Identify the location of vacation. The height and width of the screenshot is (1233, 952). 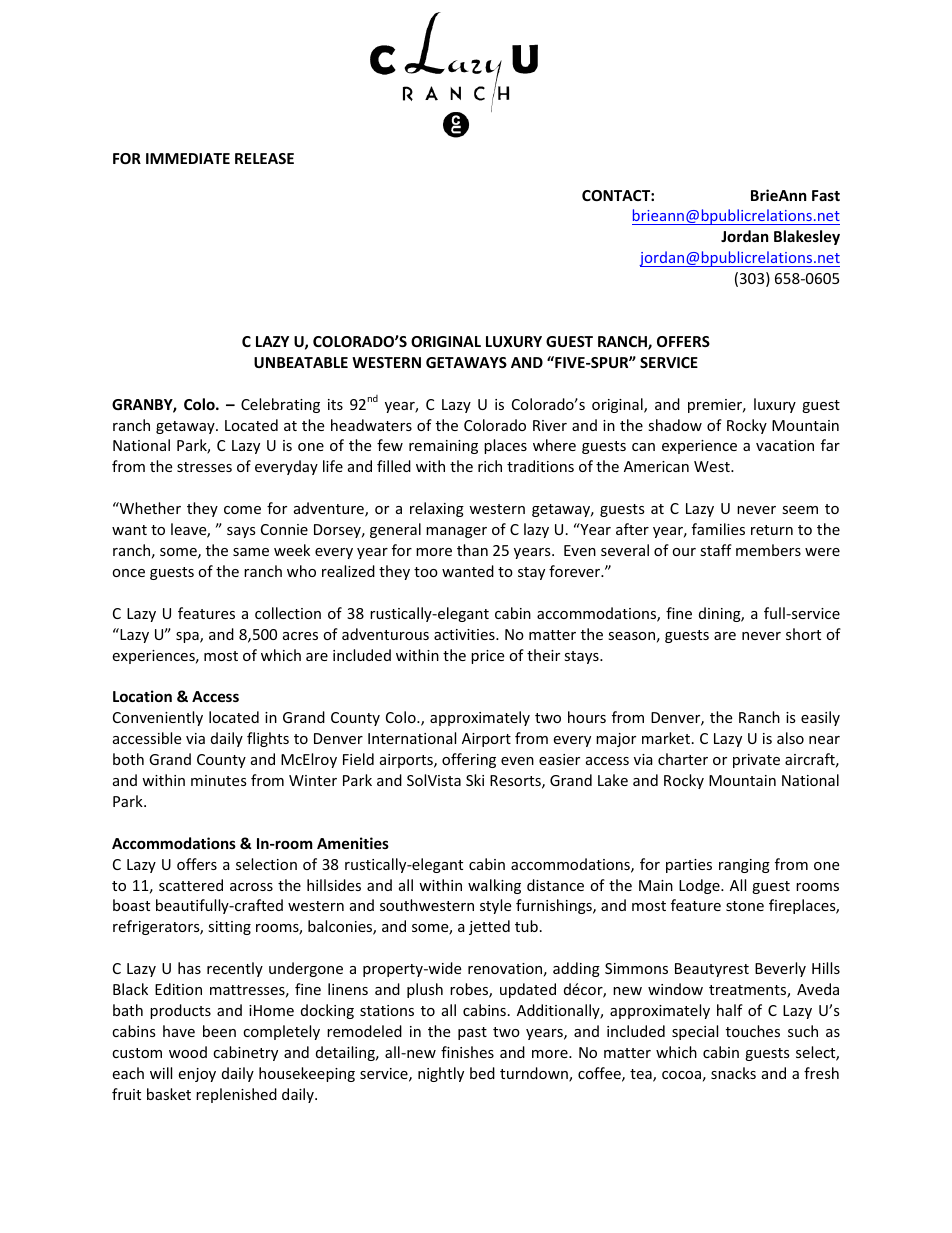
(785, 445).
